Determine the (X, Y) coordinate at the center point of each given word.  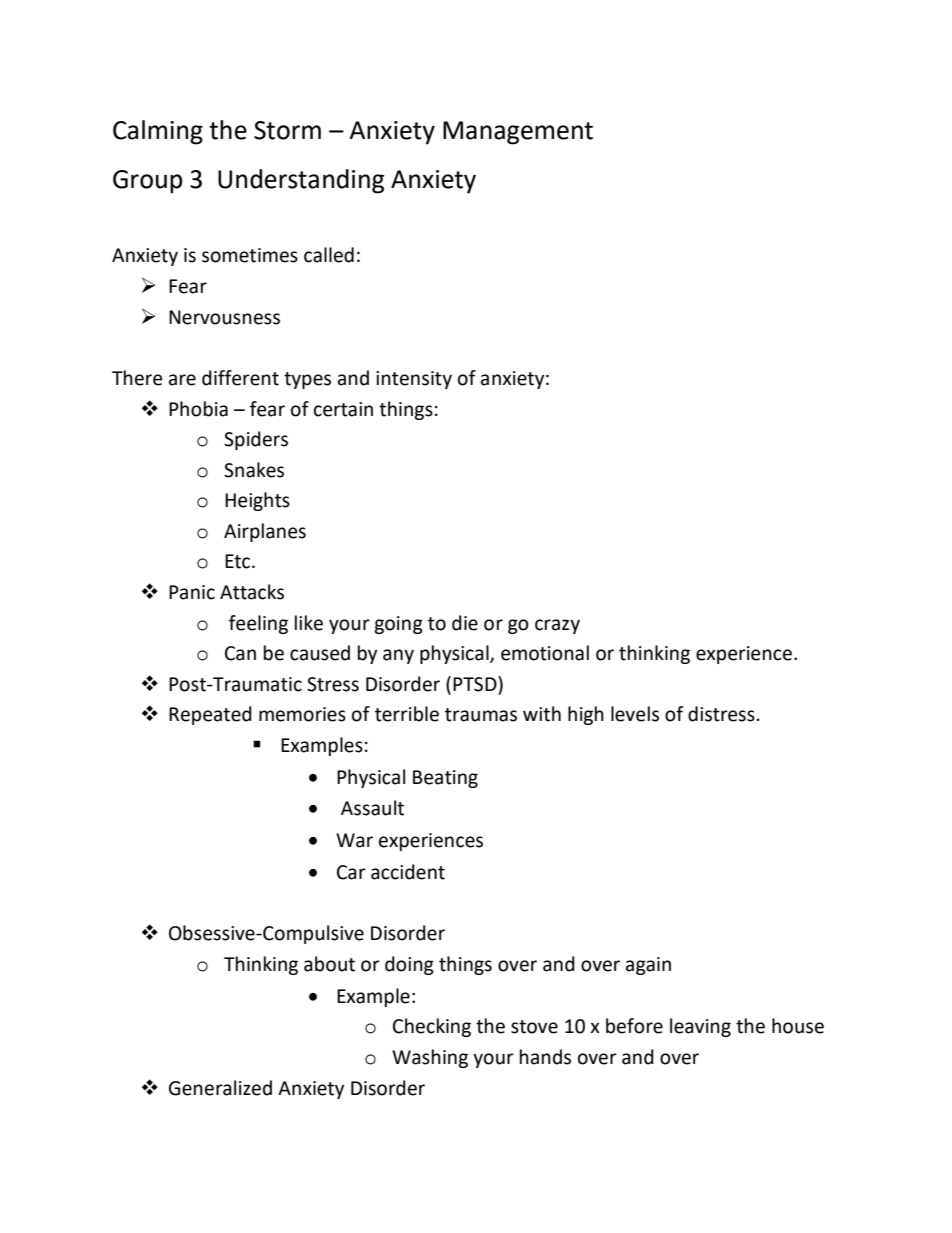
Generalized (220, 1088)
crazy (557, 626)
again (648, 966)
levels (635, 714)
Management (518, 133)
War (354, 840)
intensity (414, 380)
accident (408, 872)
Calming (158, 132)
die (465, 623)
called (329, 255)
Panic (192, 592)
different (240, 378)
